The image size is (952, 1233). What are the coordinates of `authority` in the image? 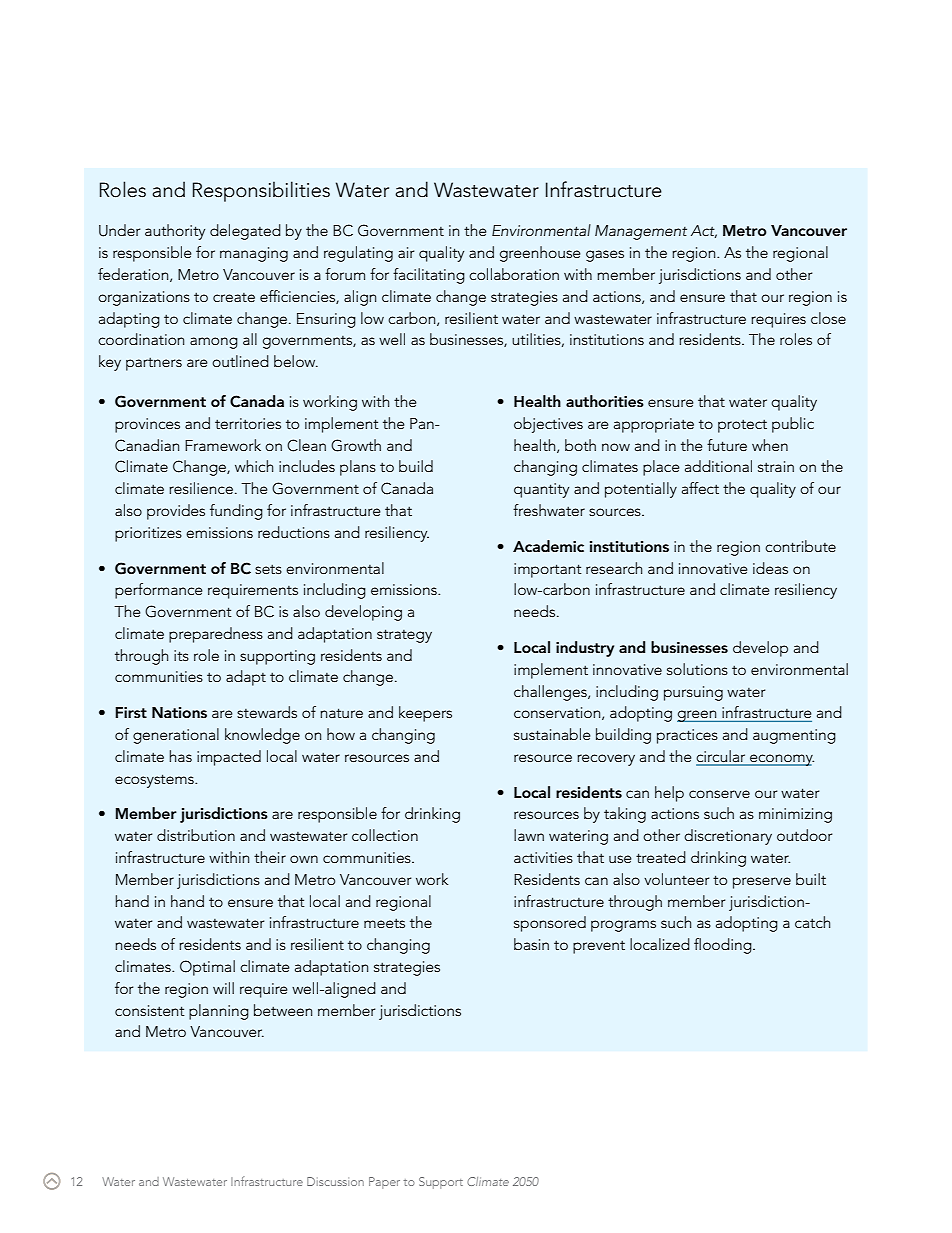 It's located at (175, 232).
